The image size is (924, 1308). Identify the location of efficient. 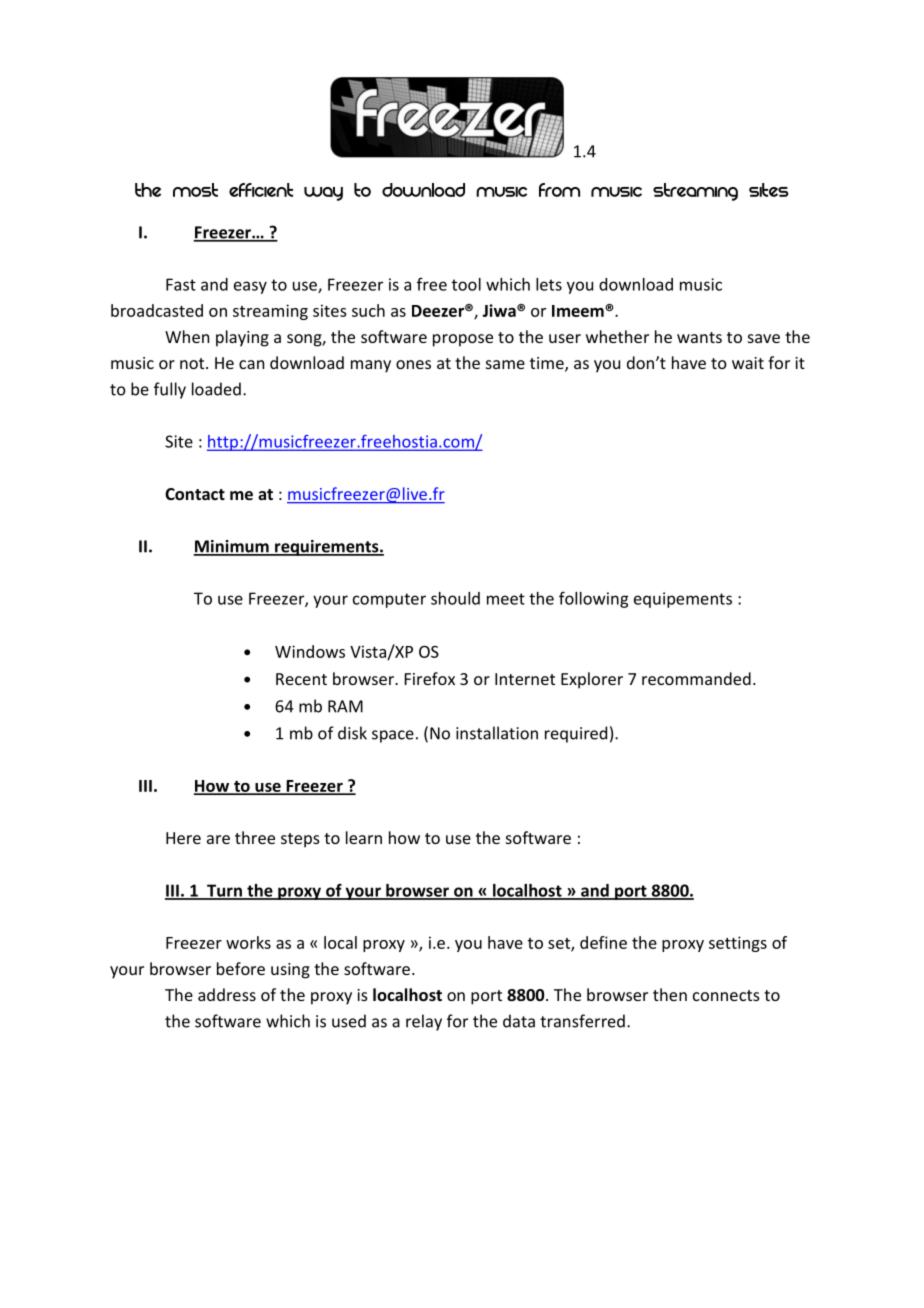
(261, 190).
